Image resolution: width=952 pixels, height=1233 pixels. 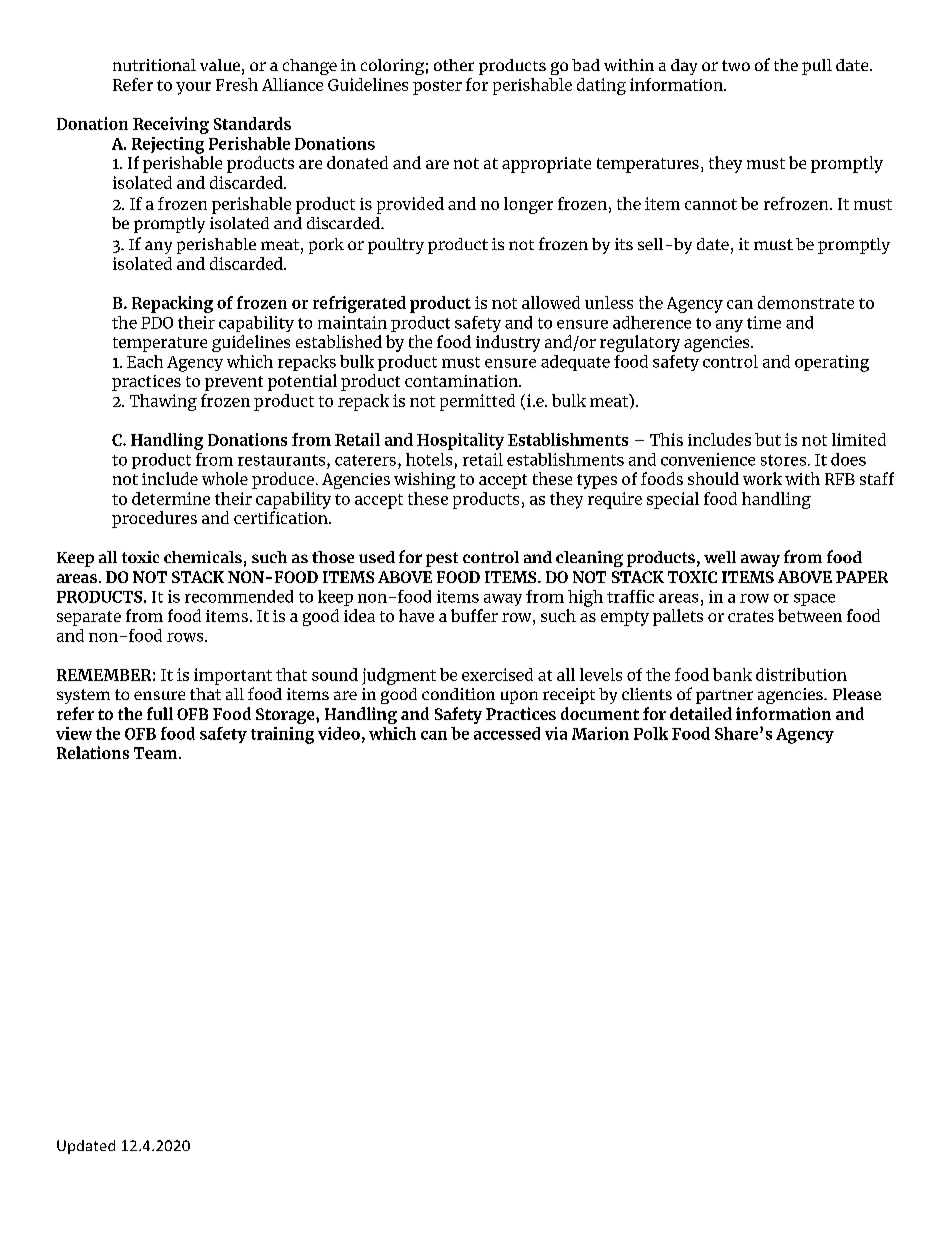 What do you see at coordinates (203, 557) in the page?
I see `chemicals` at bounding box center [203, 557].
